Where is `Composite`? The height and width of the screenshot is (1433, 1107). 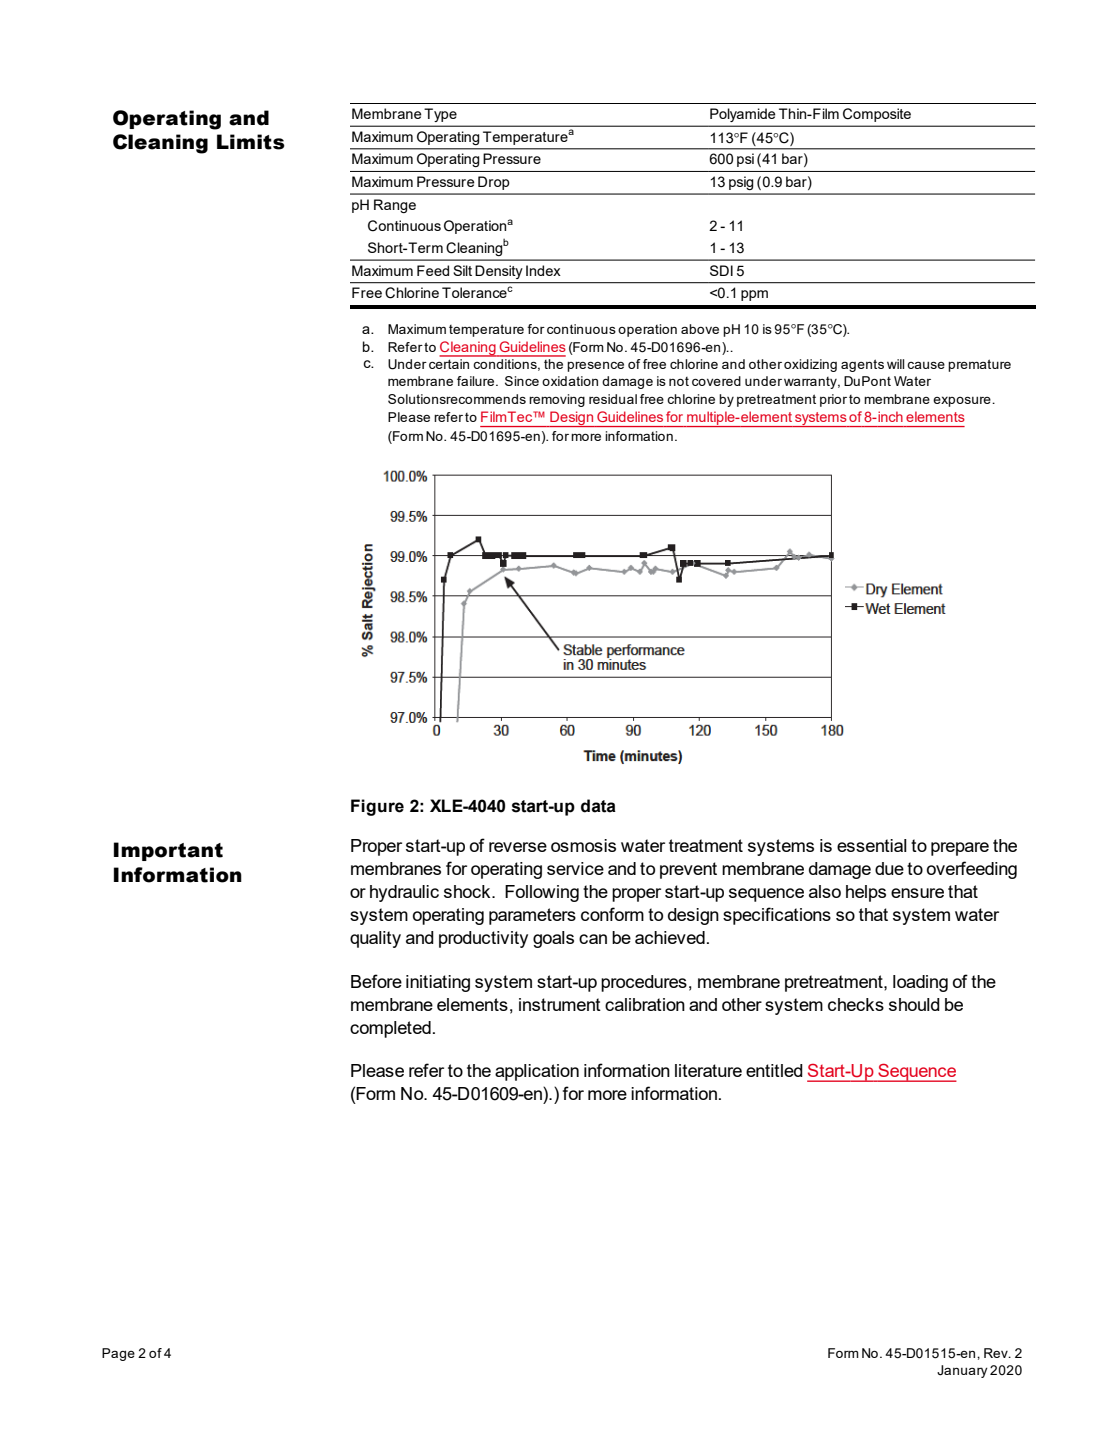
Composite is located at coordinates (877, 115).
